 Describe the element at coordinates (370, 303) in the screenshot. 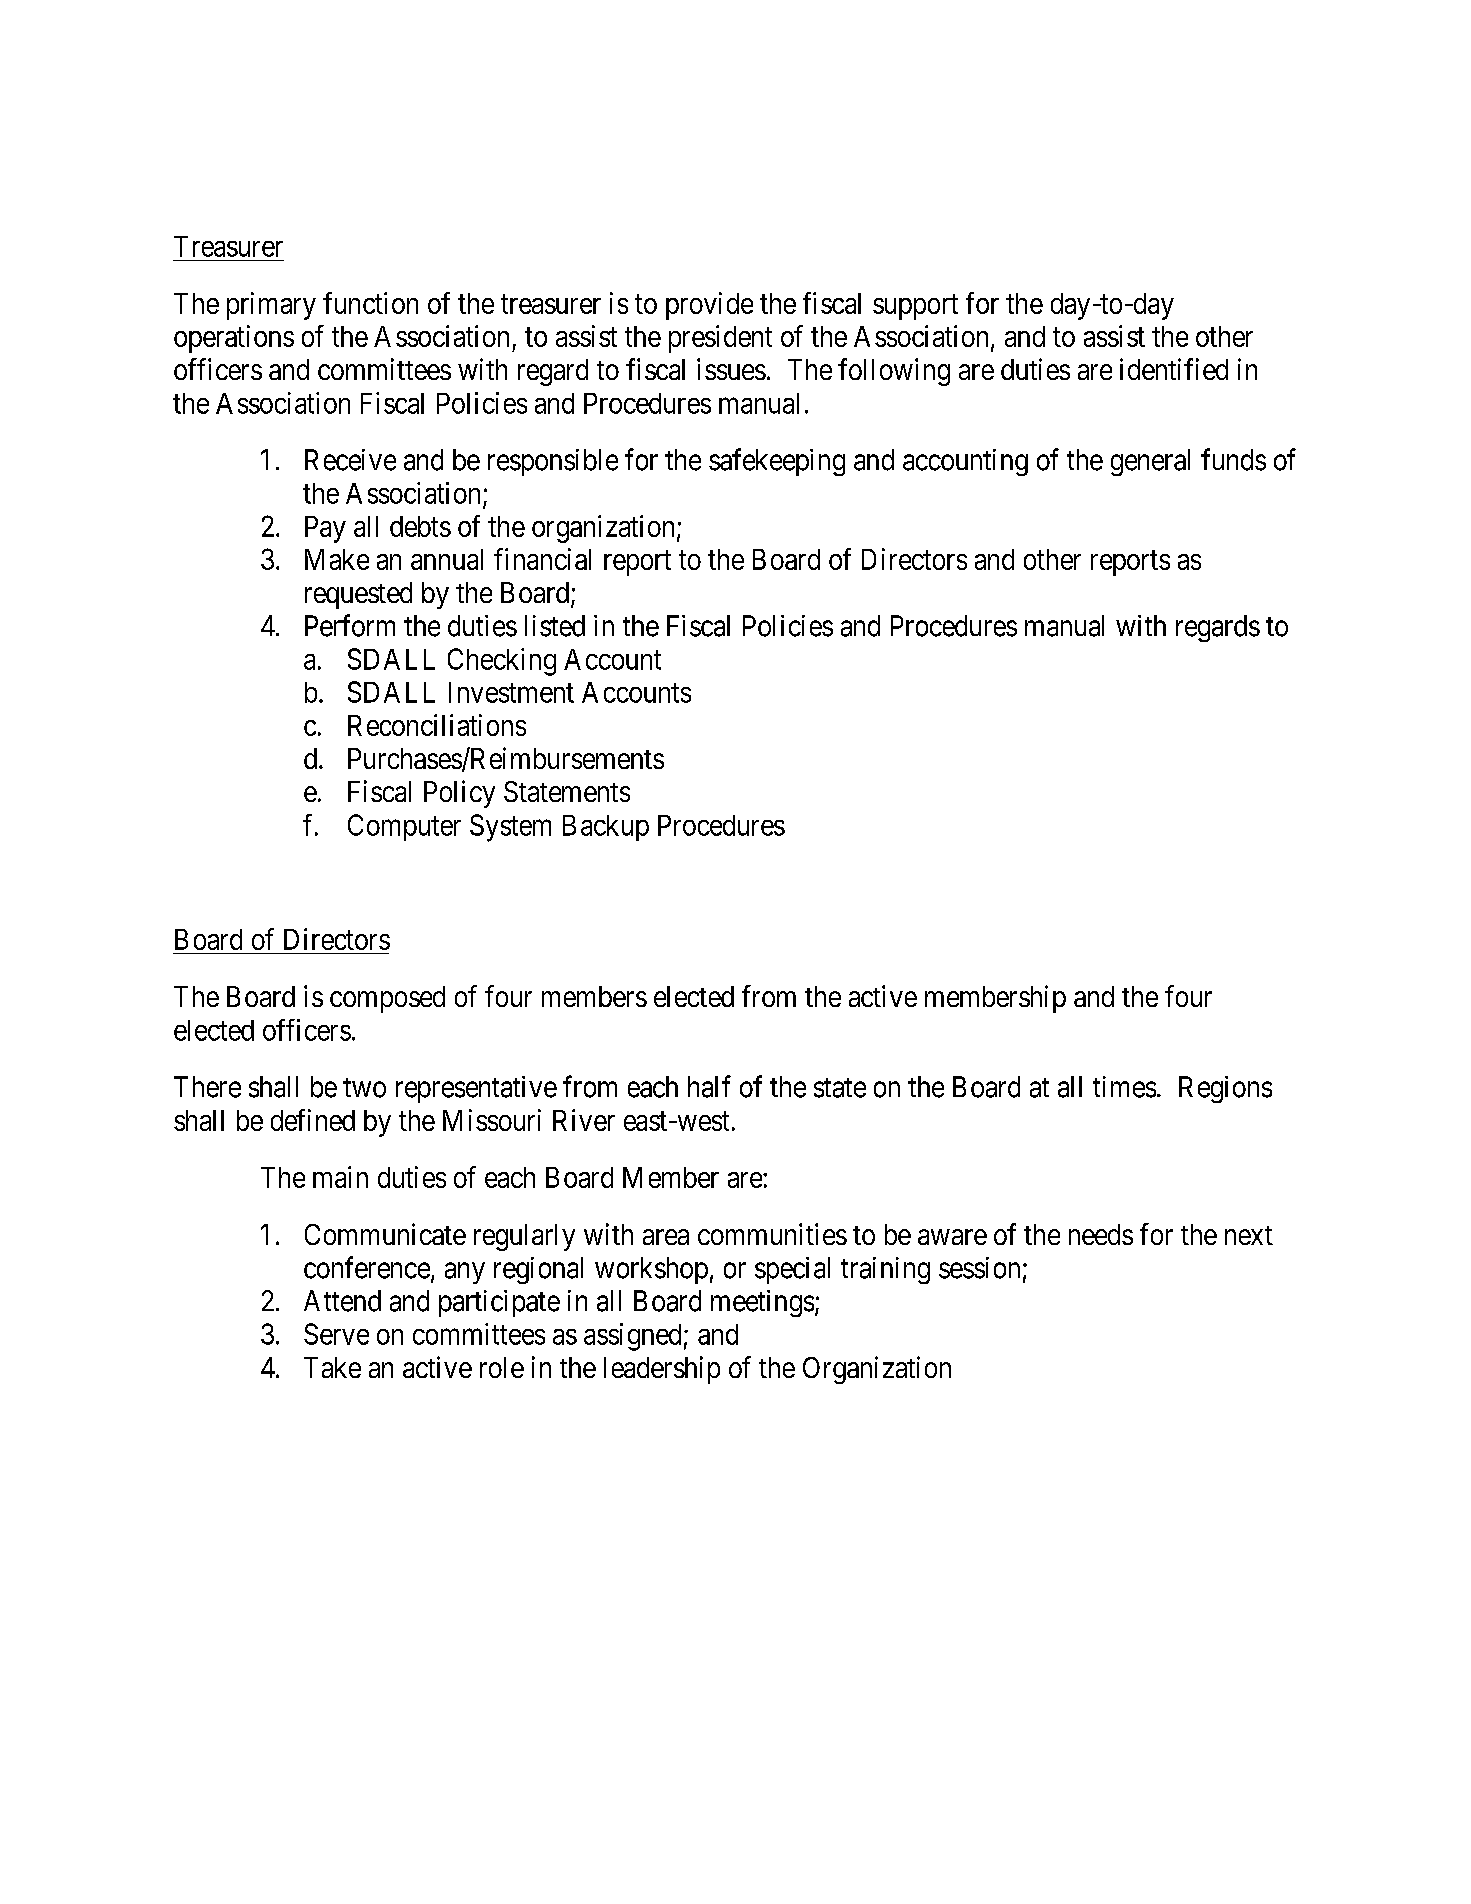

I see `function` at that location.
